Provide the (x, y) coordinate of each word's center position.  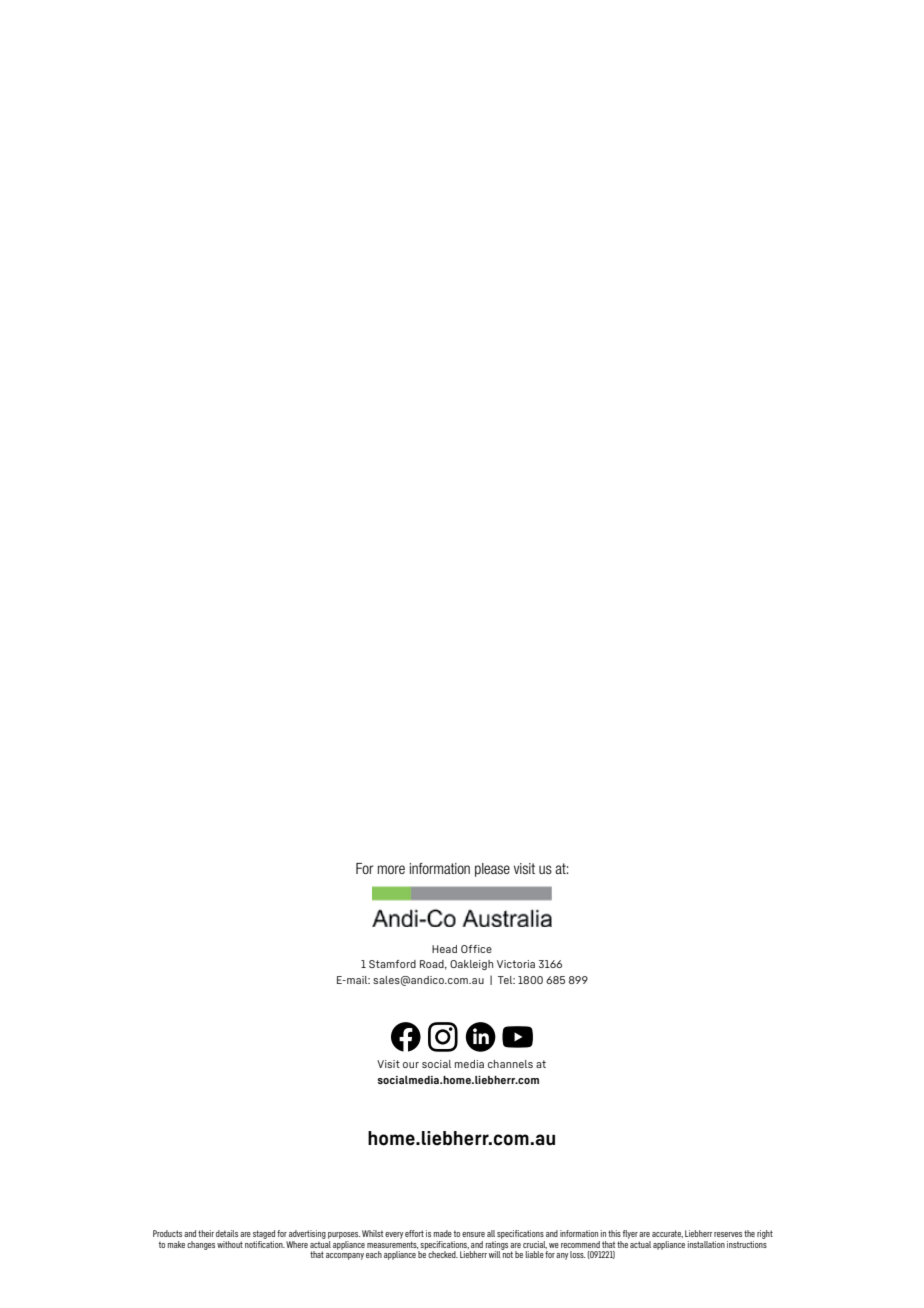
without (230, 1244)
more (391, 869)
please (492, 870)
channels (510, 1064)
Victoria (516, 964)
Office (476, 949)
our (411, 1065)
